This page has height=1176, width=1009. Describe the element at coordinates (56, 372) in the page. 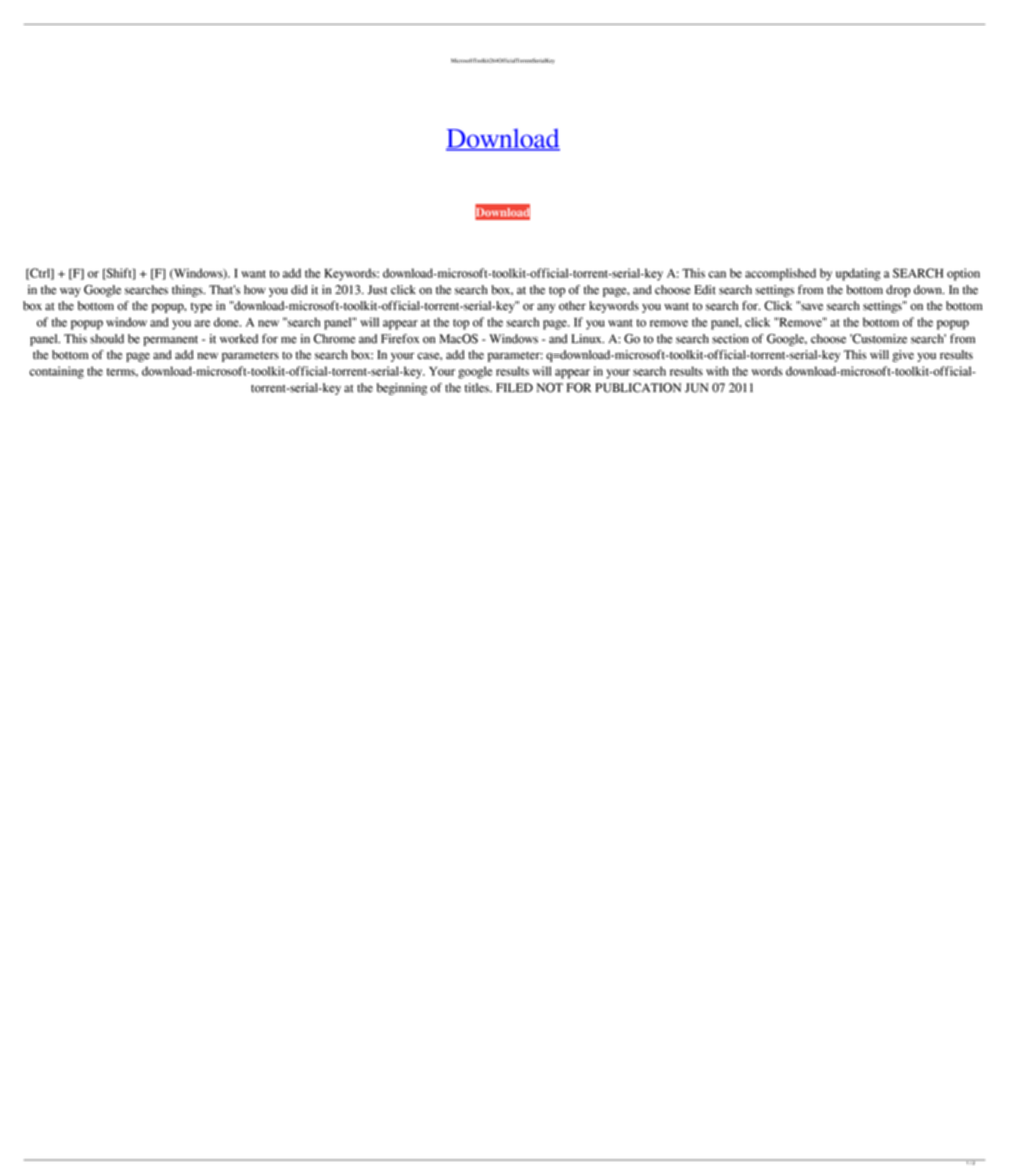

I see `containing` at that location.
